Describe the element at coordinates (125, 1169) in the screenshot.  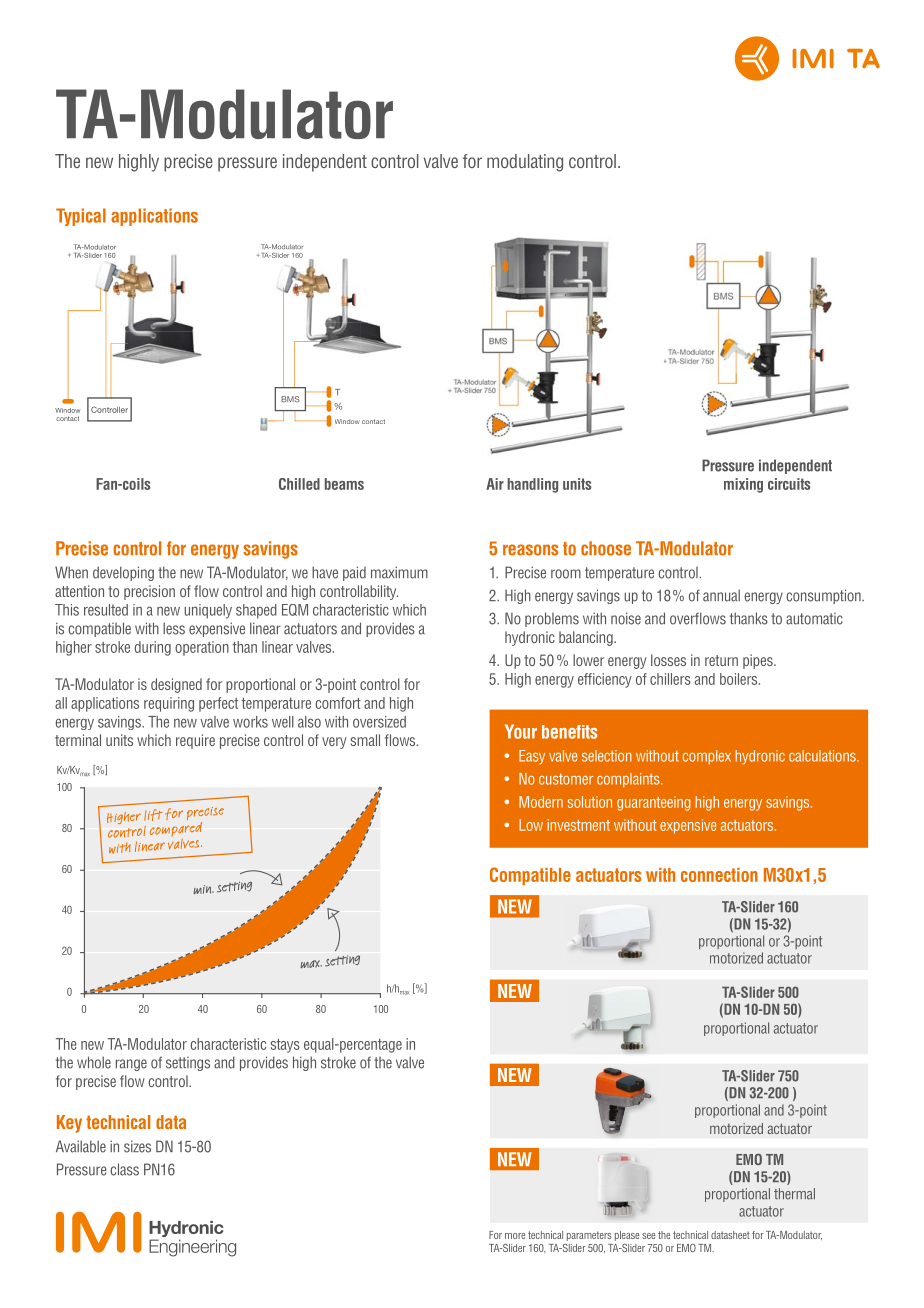
I see `class` at that location.
